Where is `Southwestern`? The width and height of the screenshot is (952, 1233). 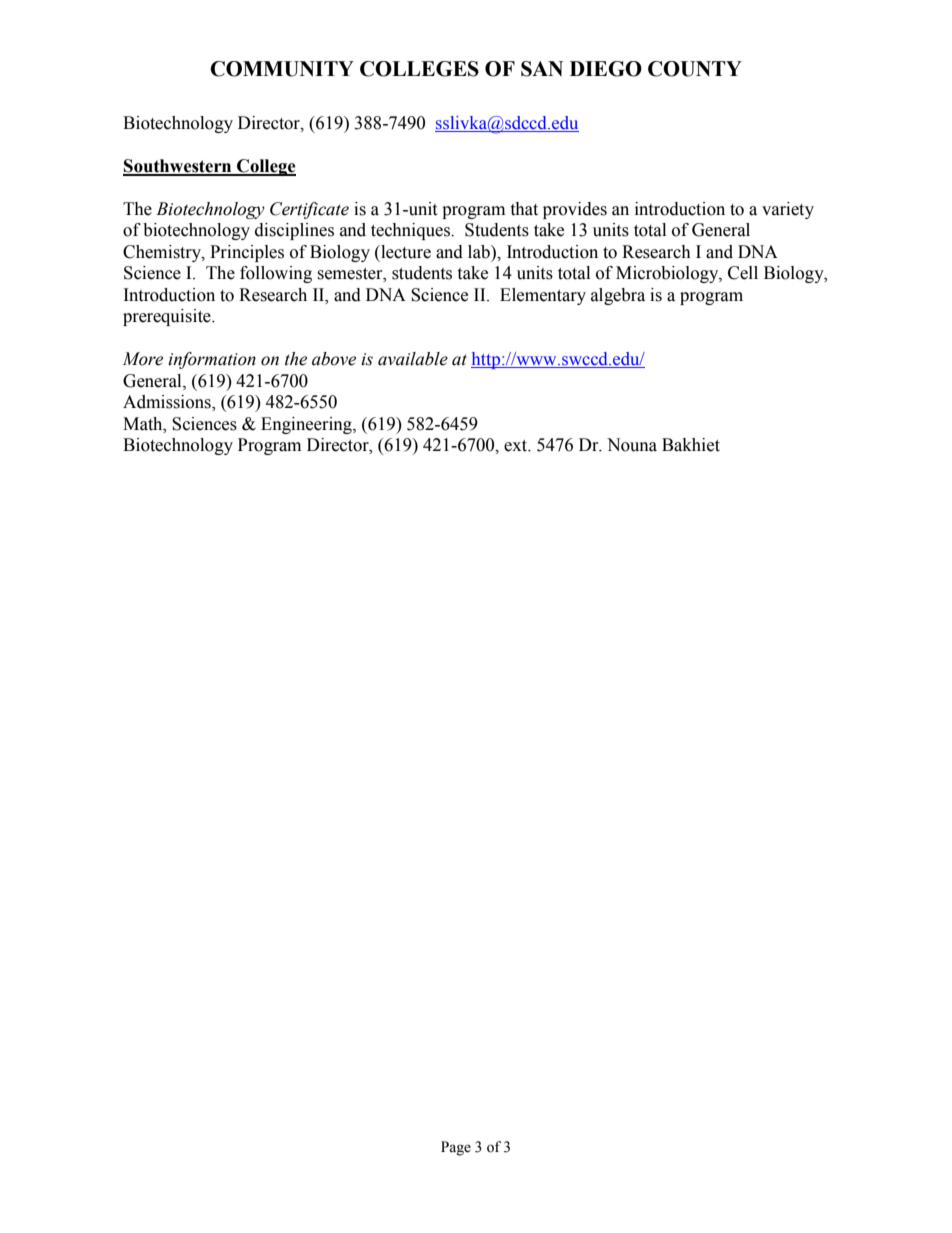 Southwestern is located at coordinates (178, 167).
